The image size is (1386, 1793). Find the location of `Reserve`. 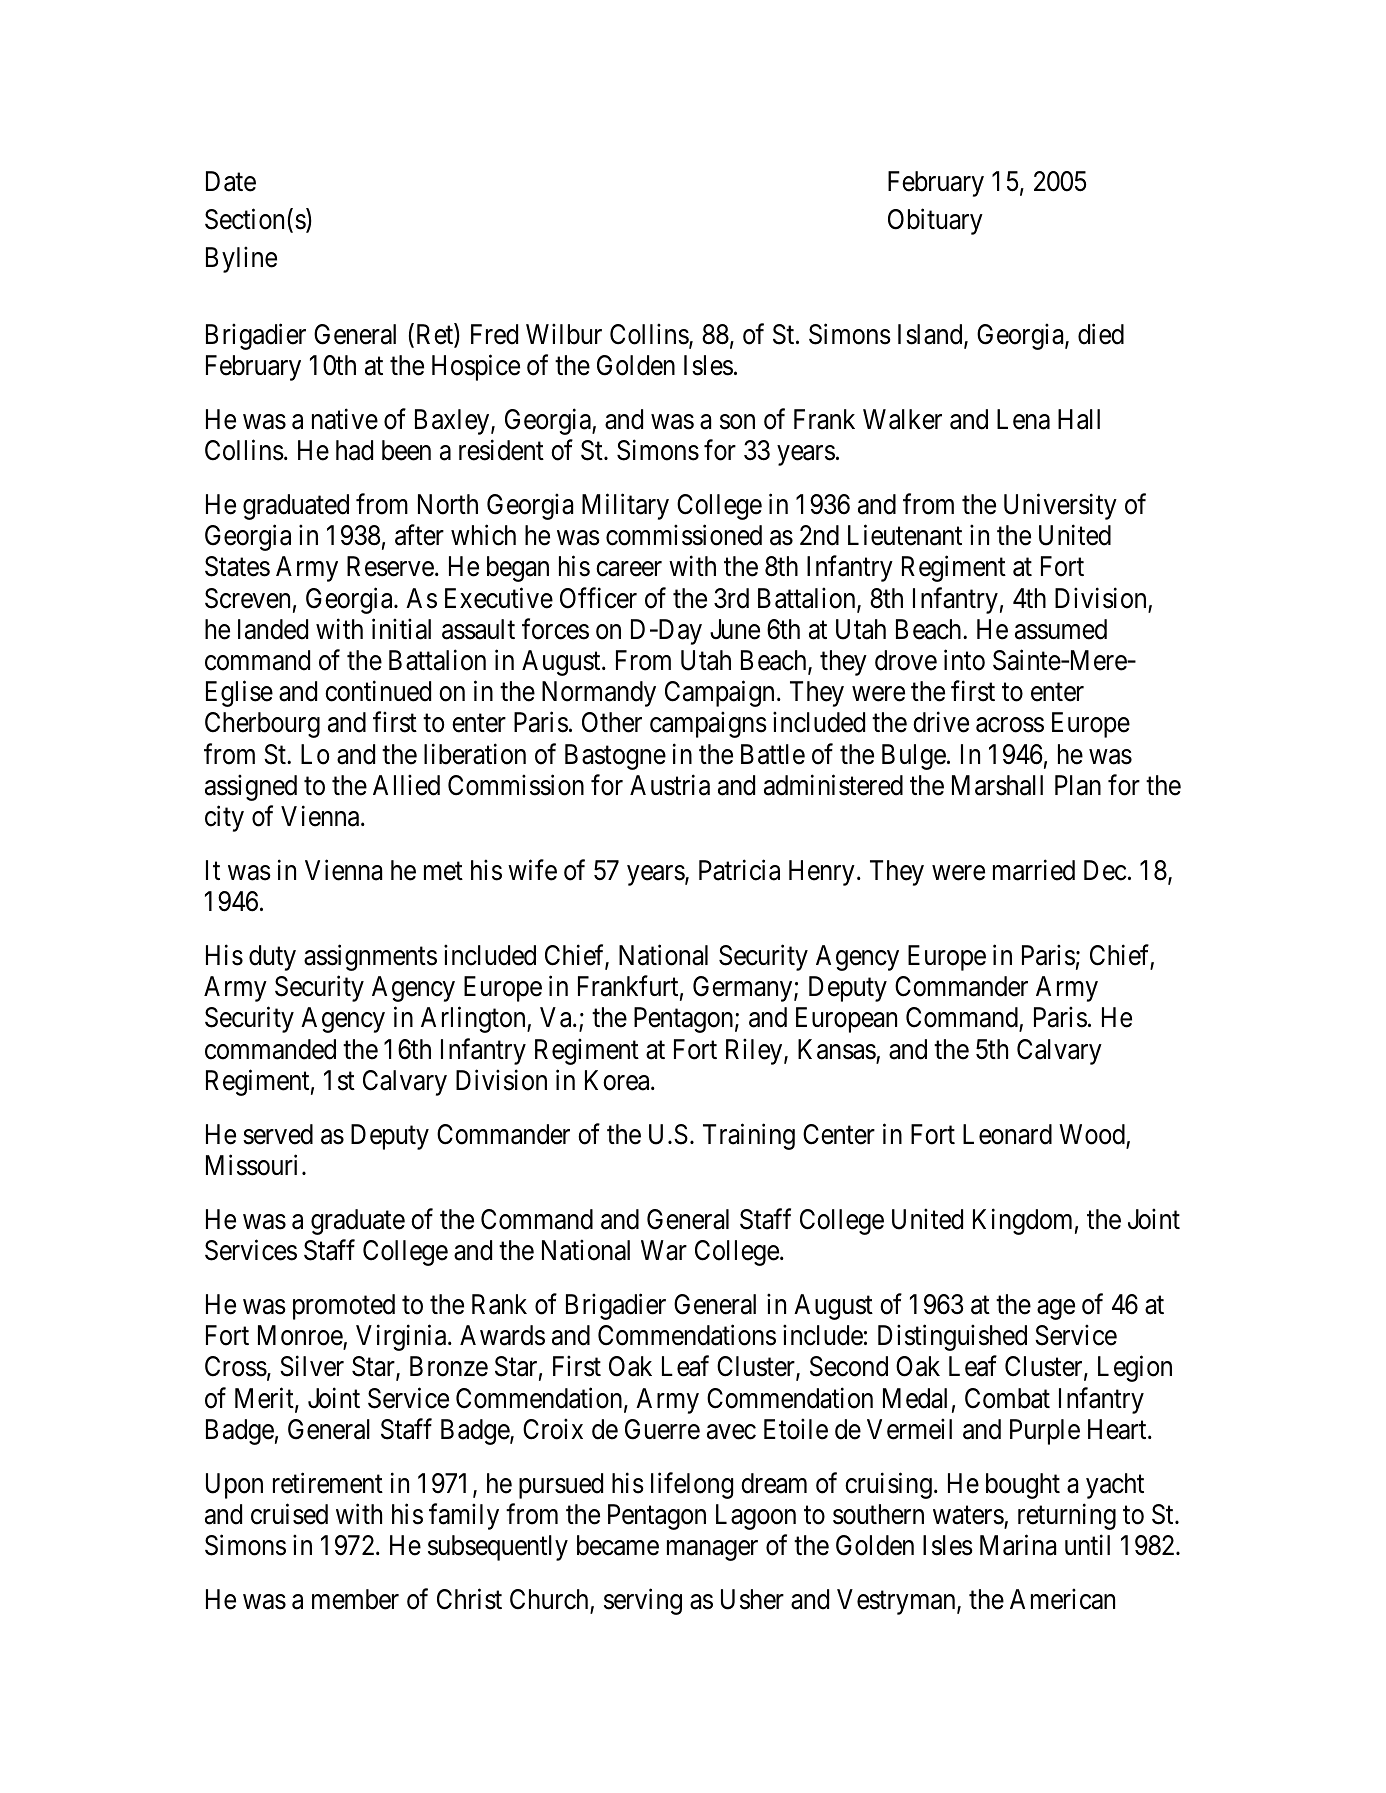

Reserve is located at coordinates (390, 566).
